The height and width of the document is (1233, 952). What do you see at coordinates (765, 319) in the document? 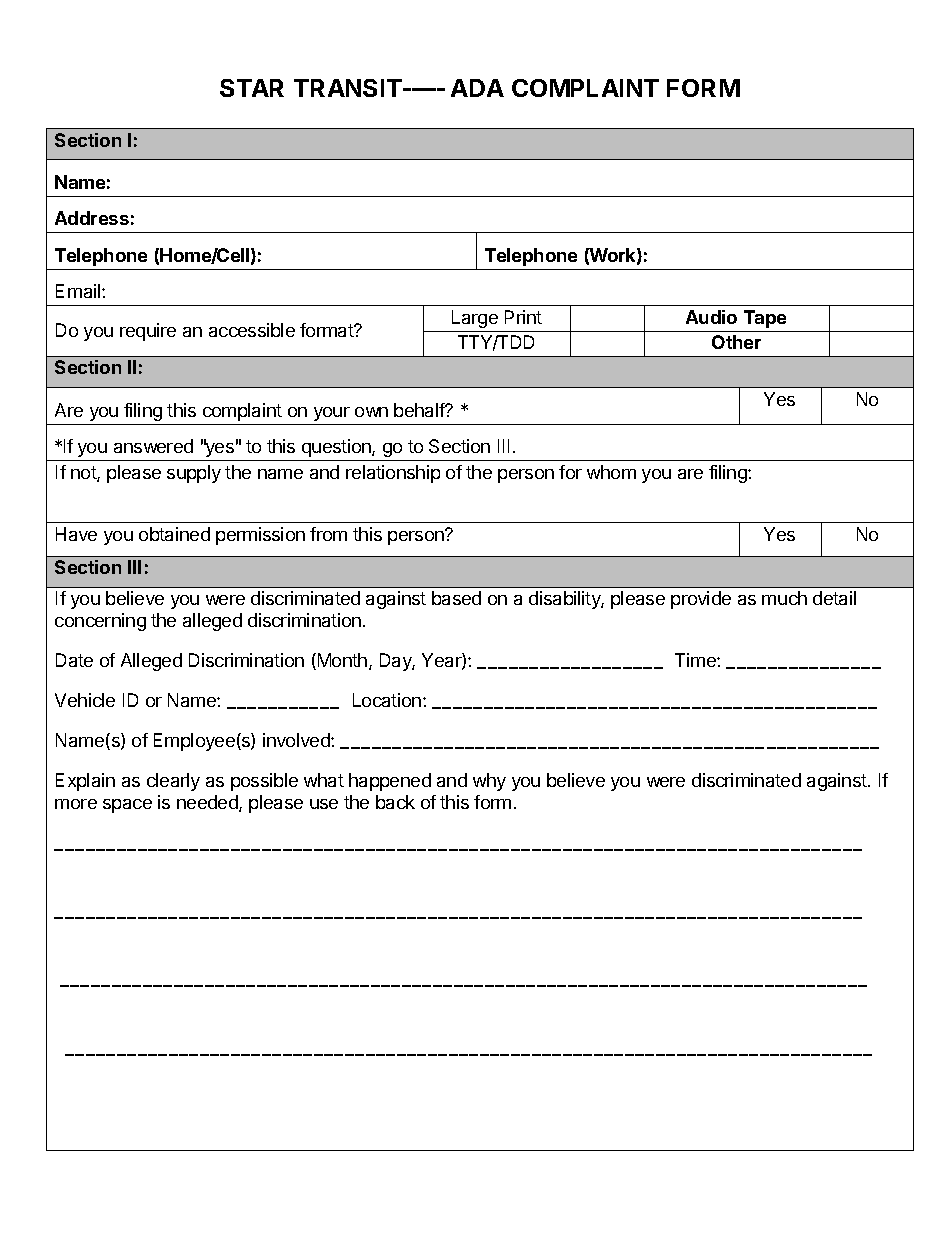
I see `Tape` at bounding box center [765, 319].
